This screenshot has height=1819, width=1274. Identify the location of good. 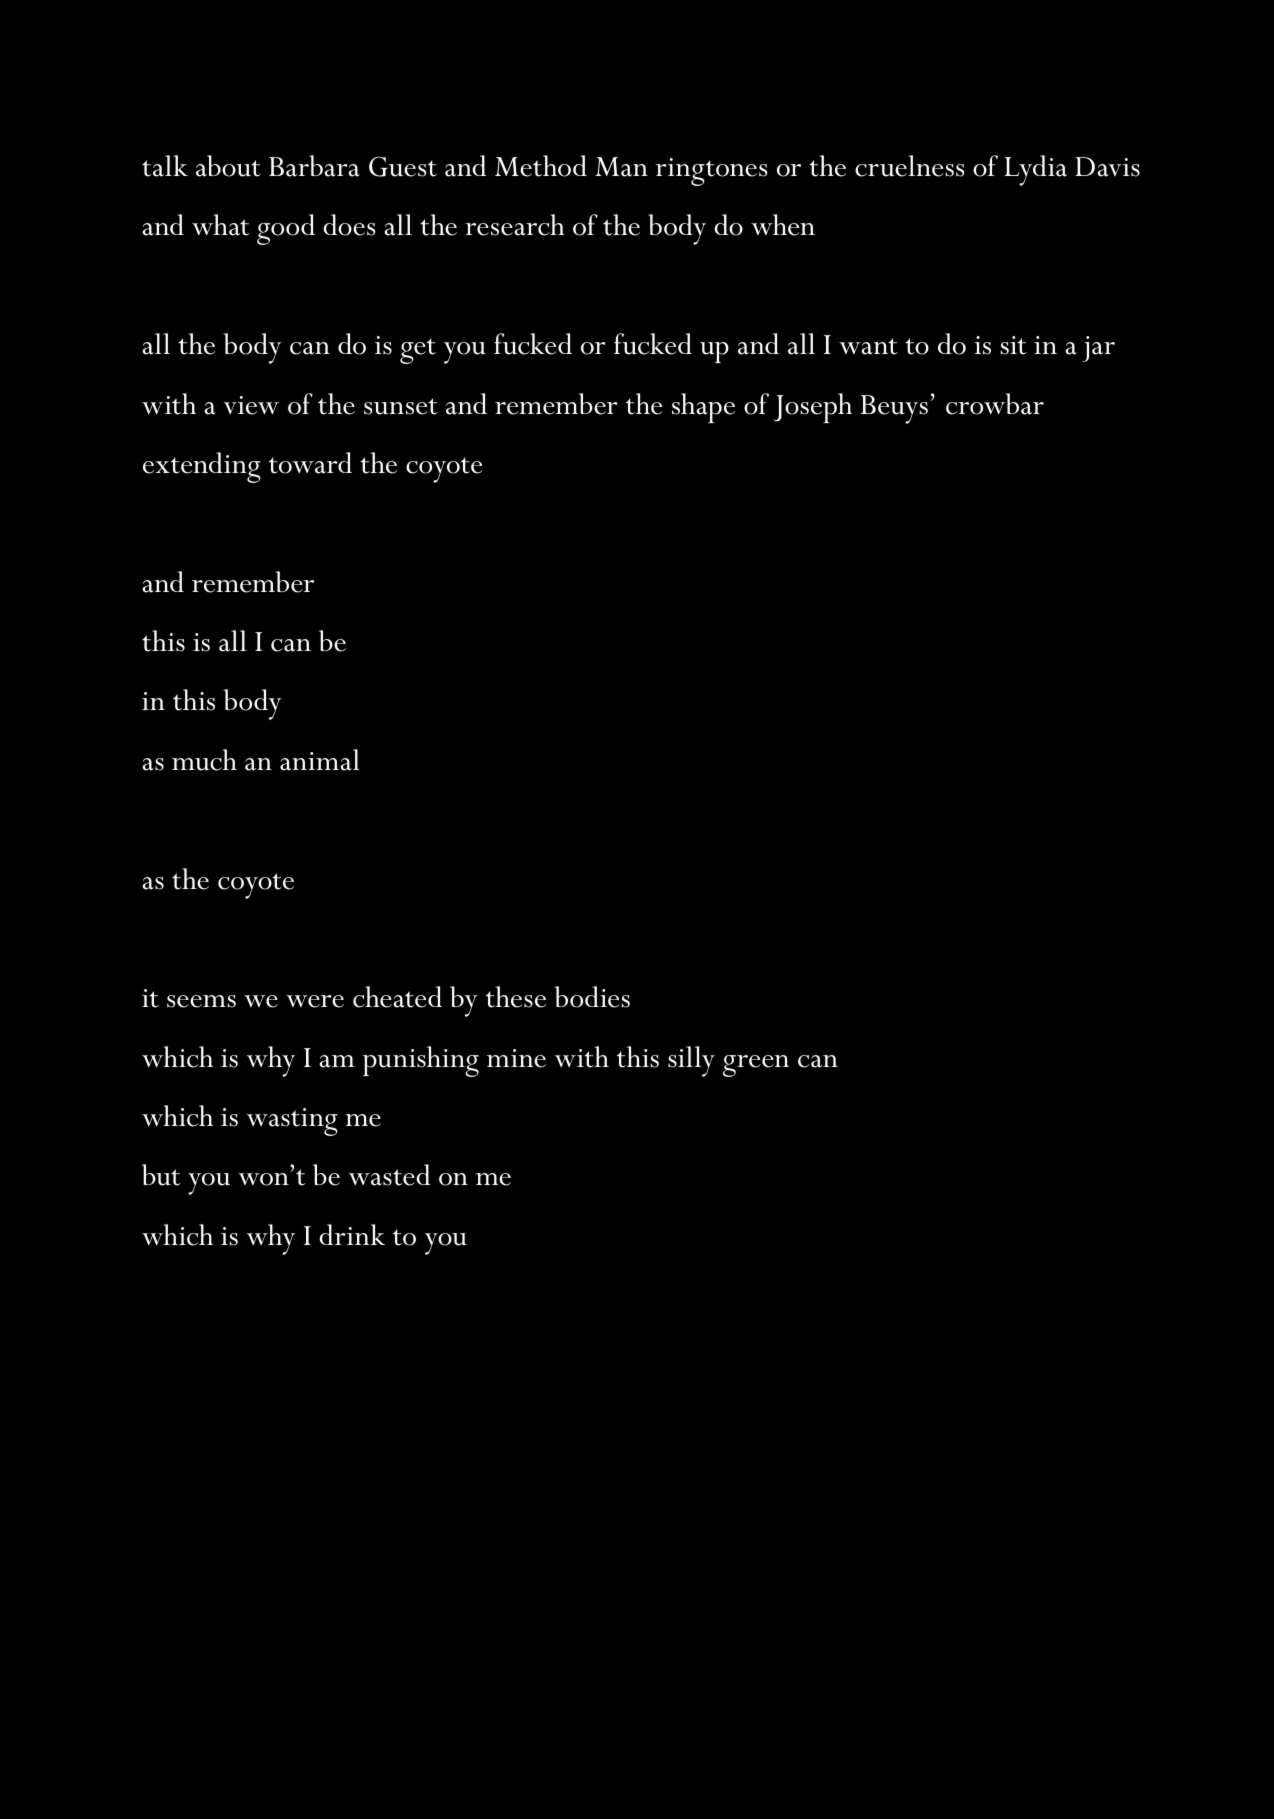
(286, 229).
